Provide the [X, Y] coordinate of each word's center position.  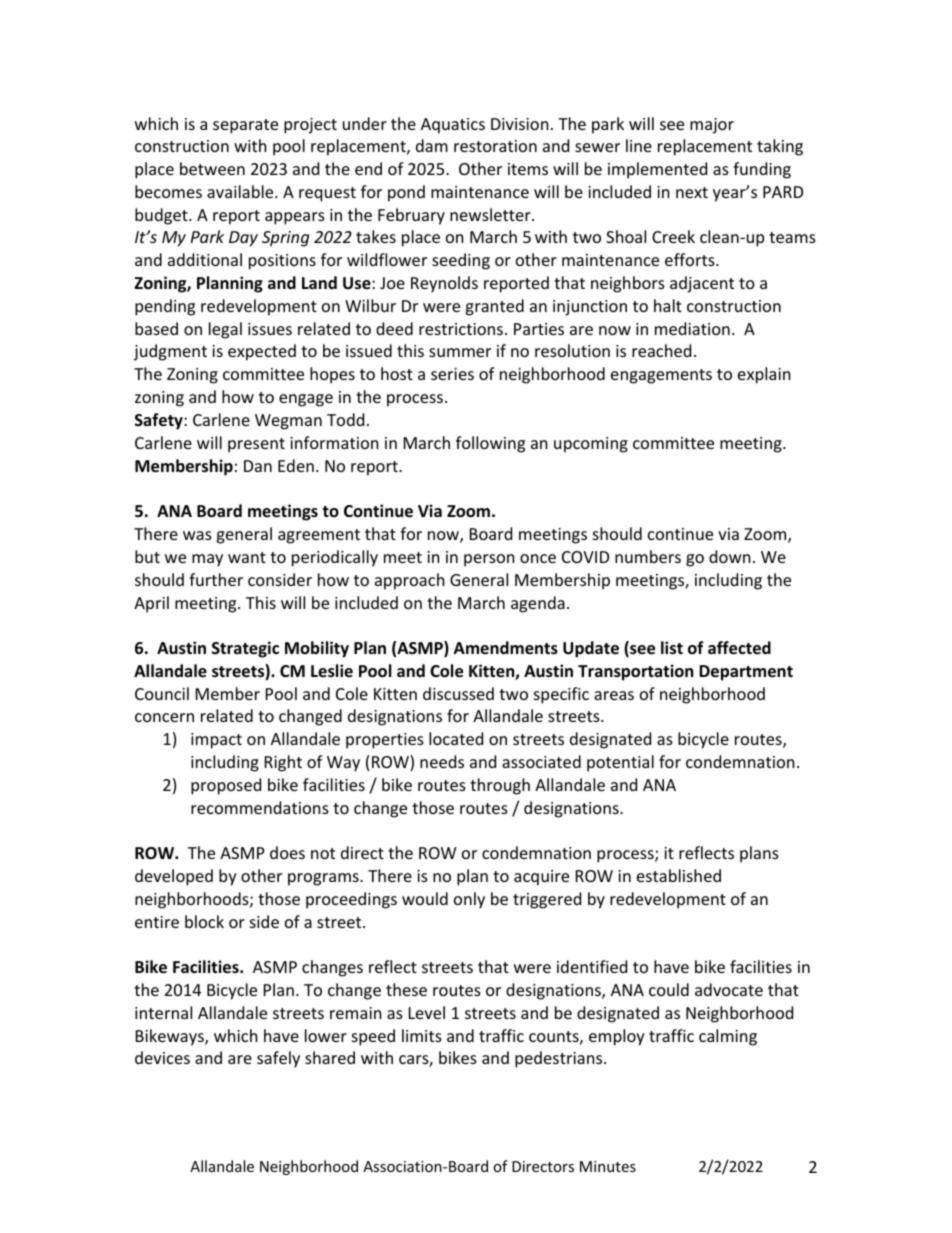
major [712, 126]
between [212, 168]
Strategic [245, 649]
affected [739, 648]
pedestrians [560, 1059]
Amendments [506, 648]
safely [278, 1059]
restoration [495, 146]
